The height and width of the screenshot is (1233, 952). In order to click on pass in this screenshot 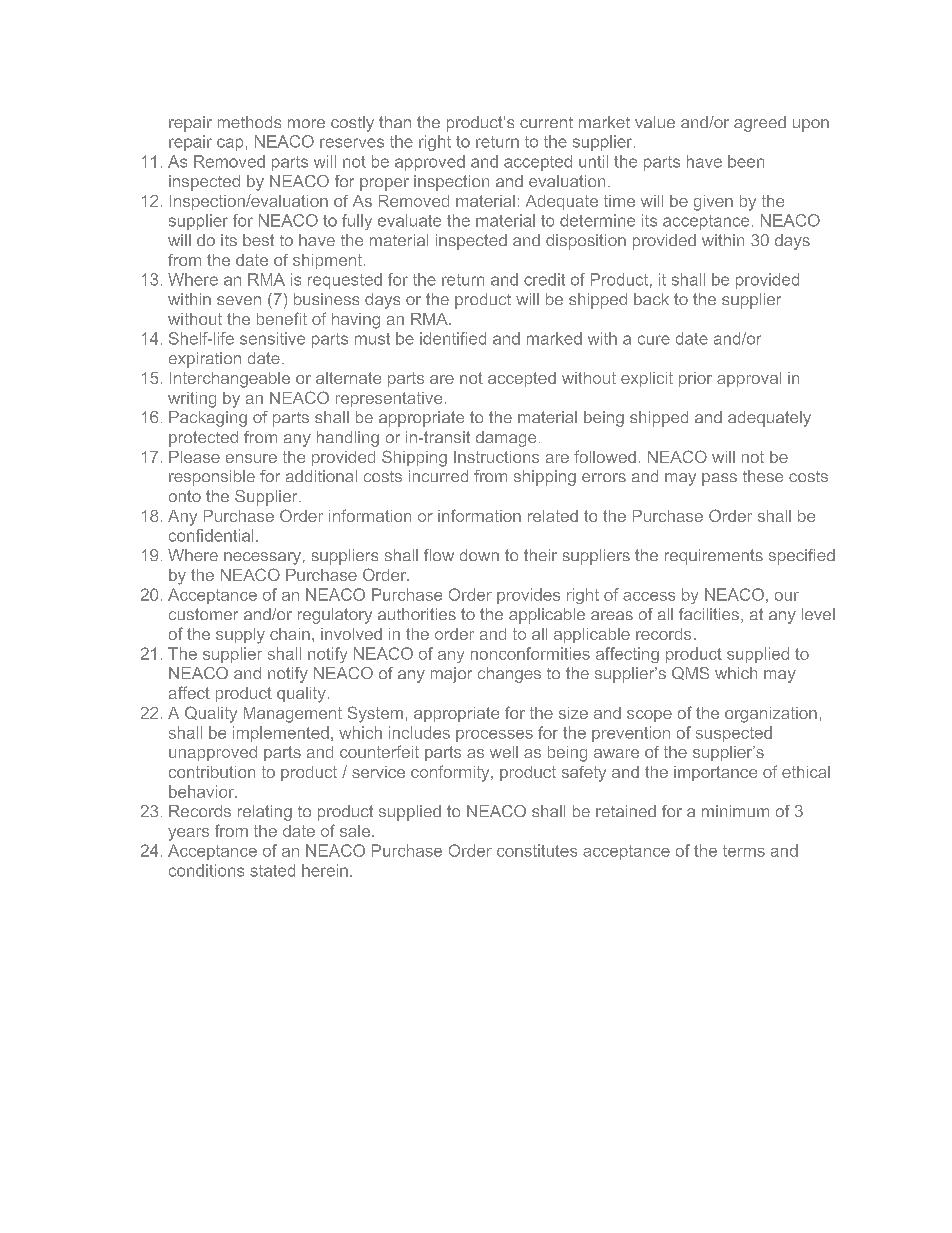, I will do `click(719, 479)`.
